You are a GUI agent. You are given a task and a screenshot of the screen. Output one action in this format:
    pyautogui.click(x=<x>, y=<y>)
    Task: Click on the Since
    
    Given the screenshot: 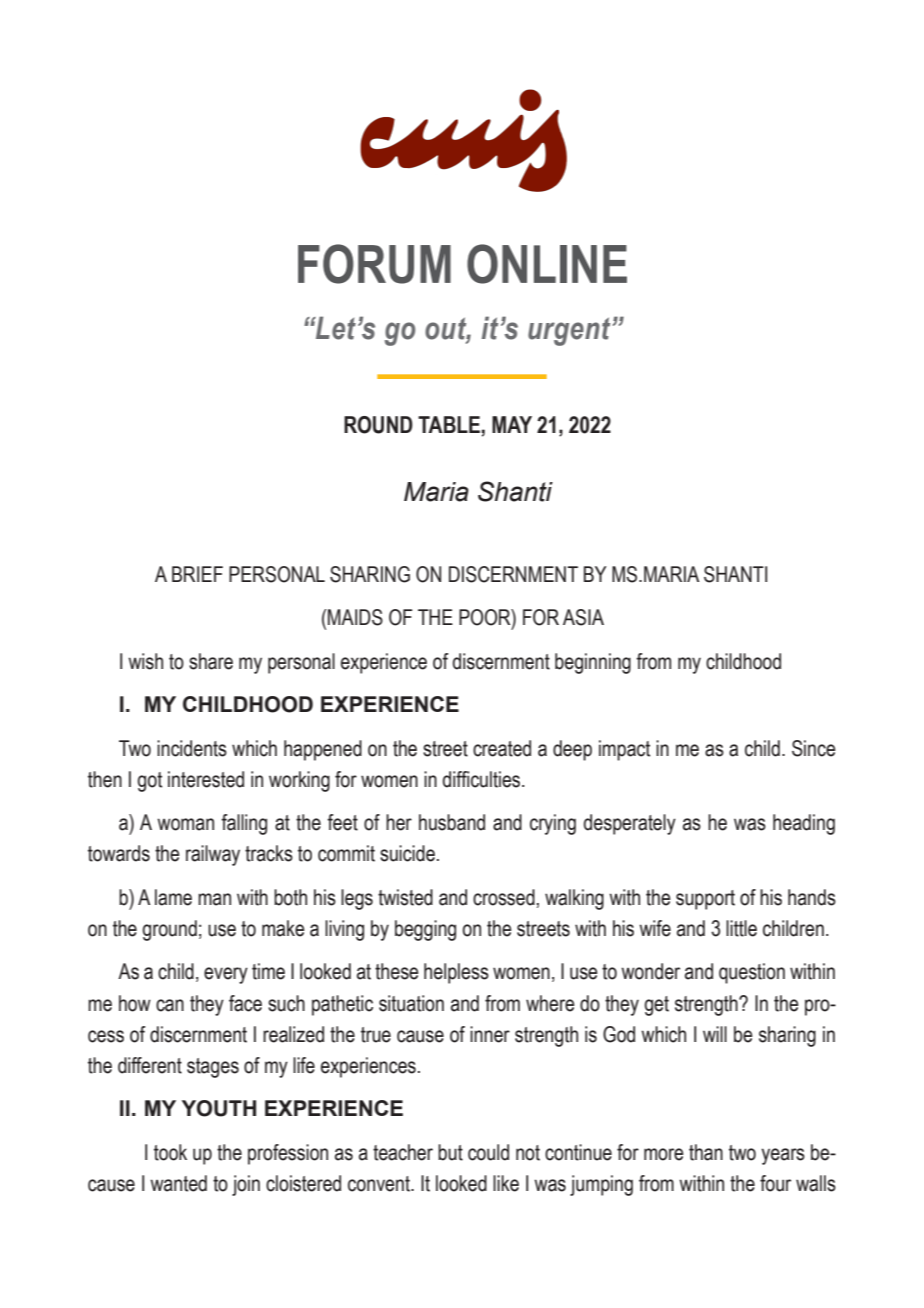 What is the action you would take?
    pyautogui.click(x=814, y=748)
